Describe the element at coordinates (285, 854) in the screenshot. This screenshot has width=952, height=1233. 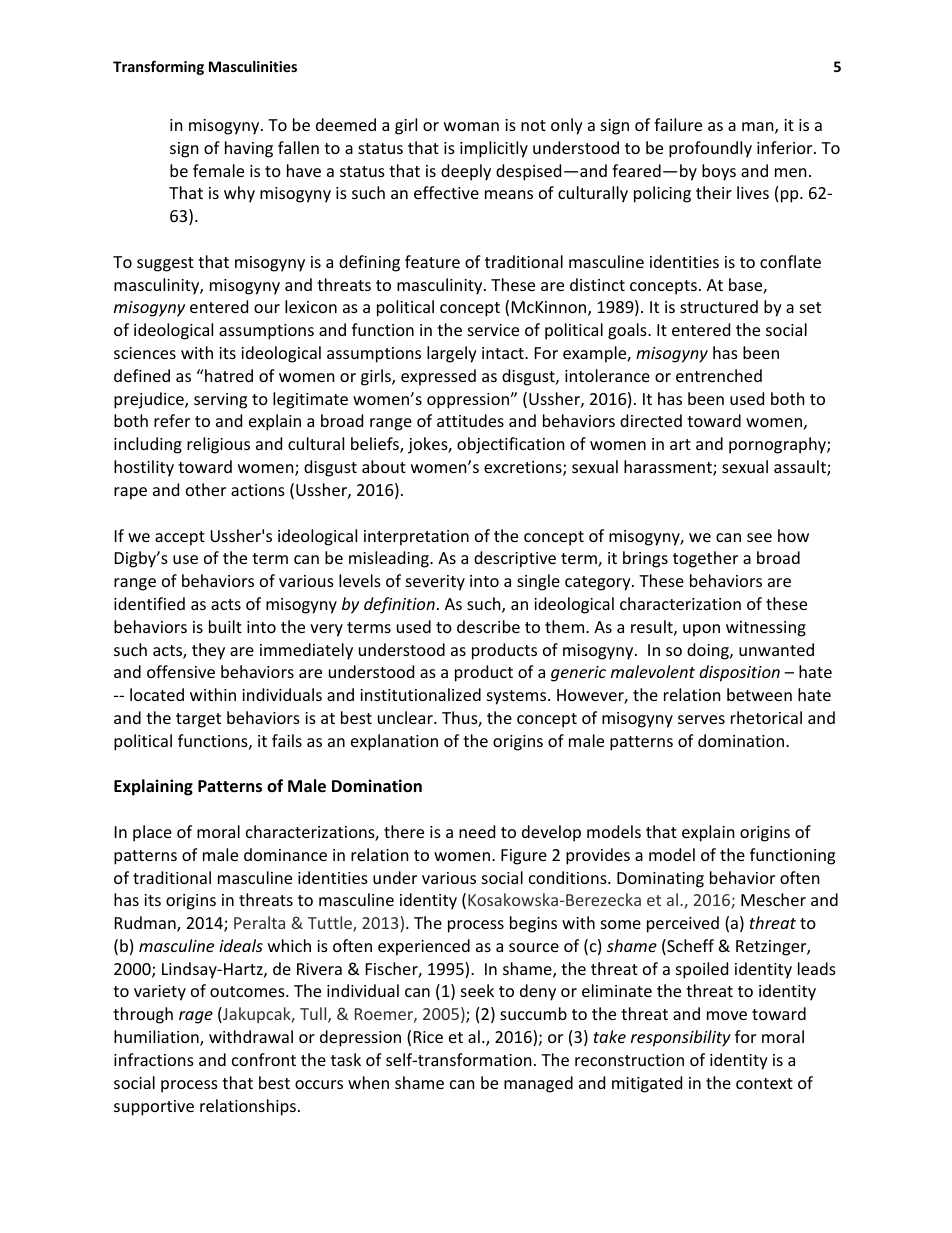
I see `dominance` at that location.
